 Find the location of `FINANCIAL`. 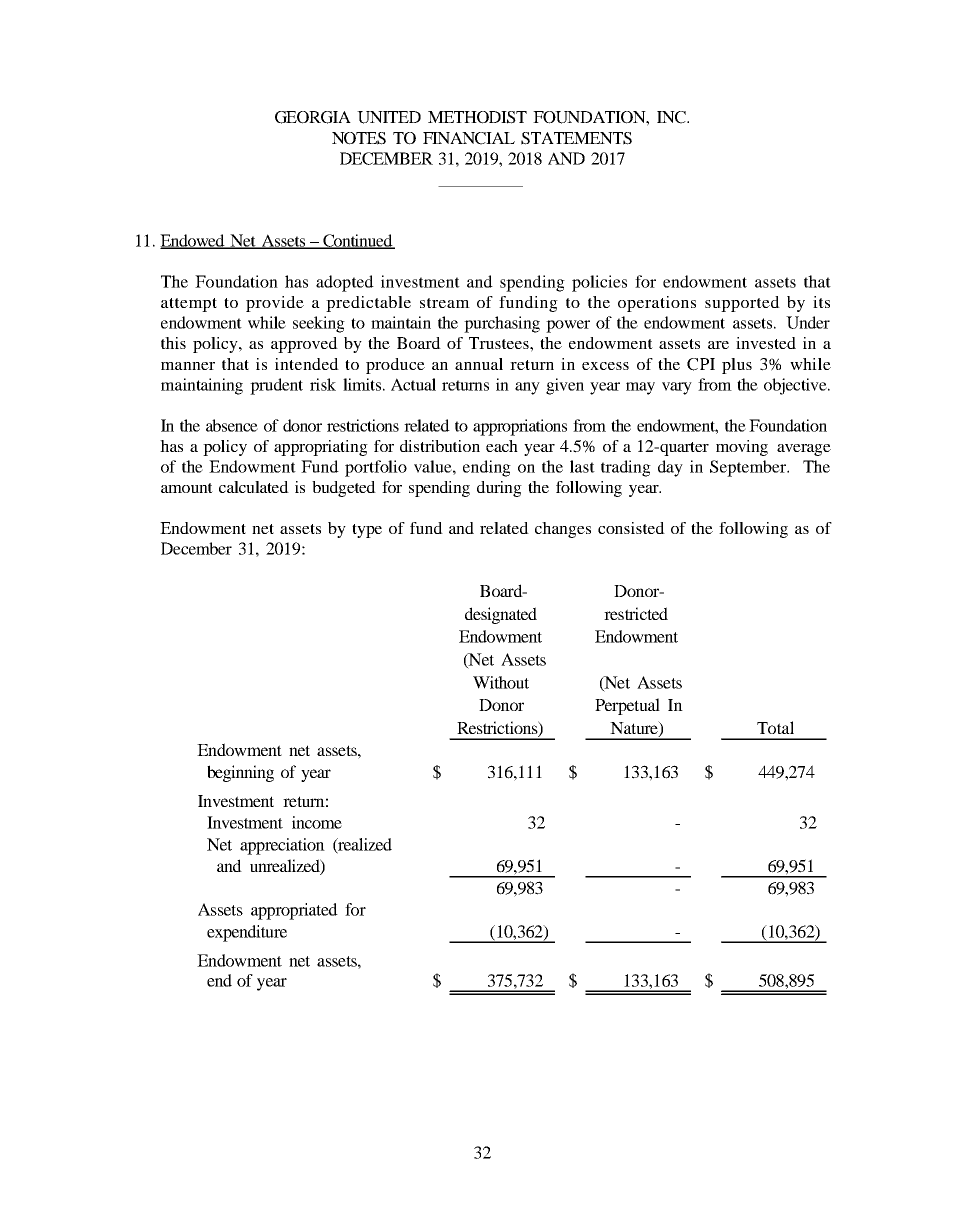

FINANCIAL is located at coordinates (469, 138).
